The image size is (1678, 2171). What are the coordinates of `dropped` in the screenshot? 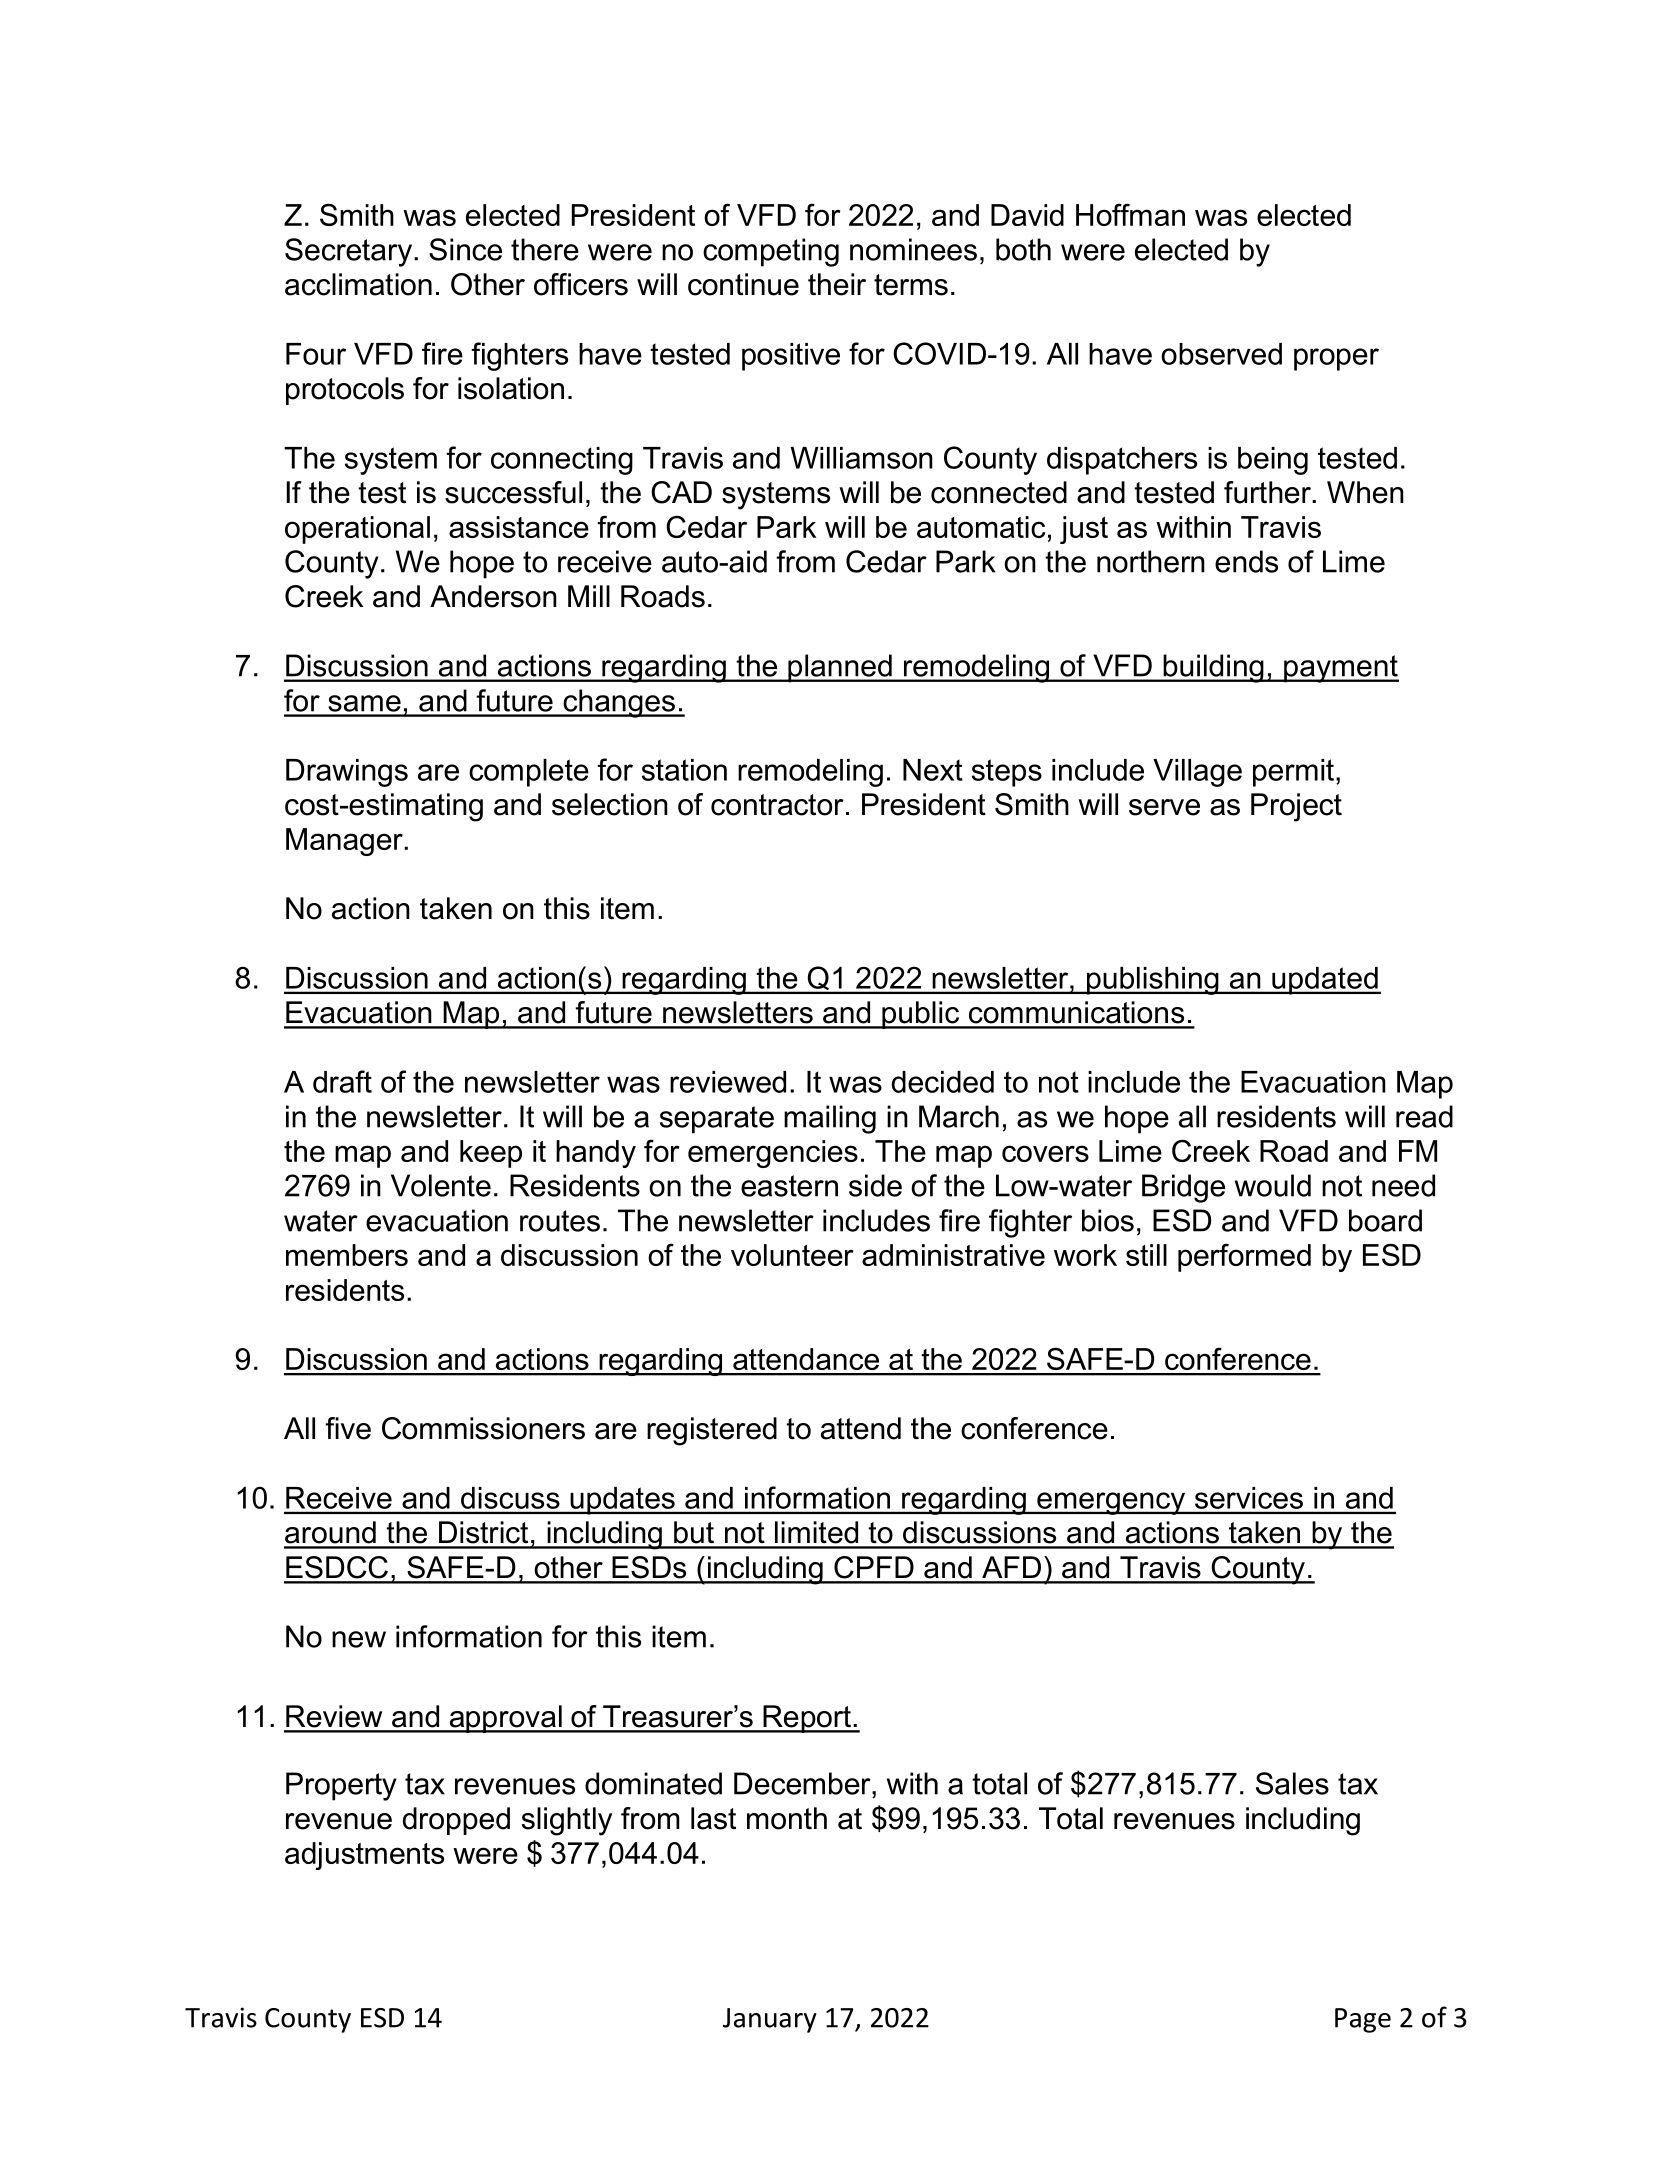 It's located at (456, 1821).
